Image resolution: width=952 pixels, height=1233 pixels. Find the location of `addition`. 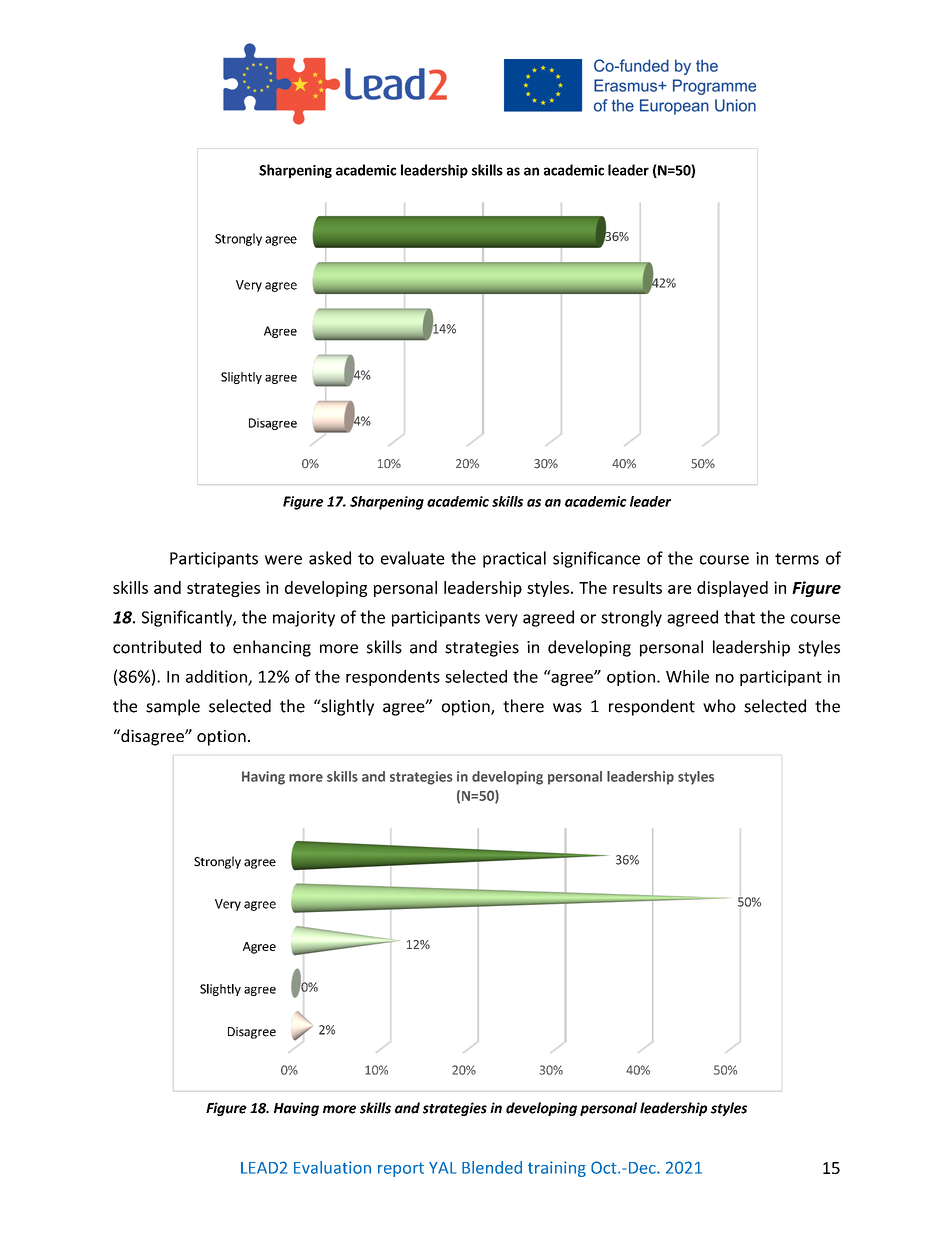

addition is located at coordinates (217, 677).
